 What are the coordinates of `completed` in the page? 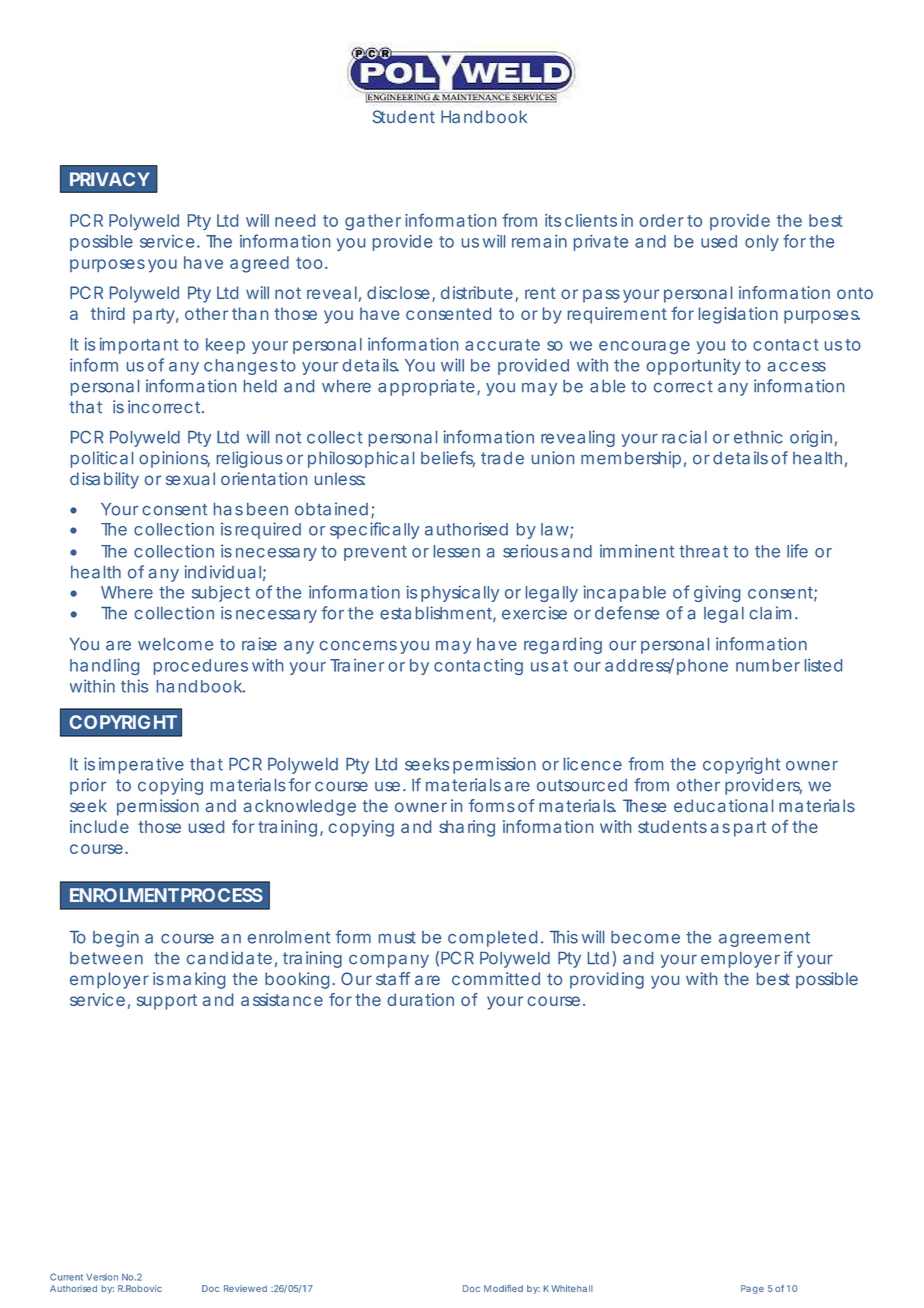 It's located at (492, 939).
